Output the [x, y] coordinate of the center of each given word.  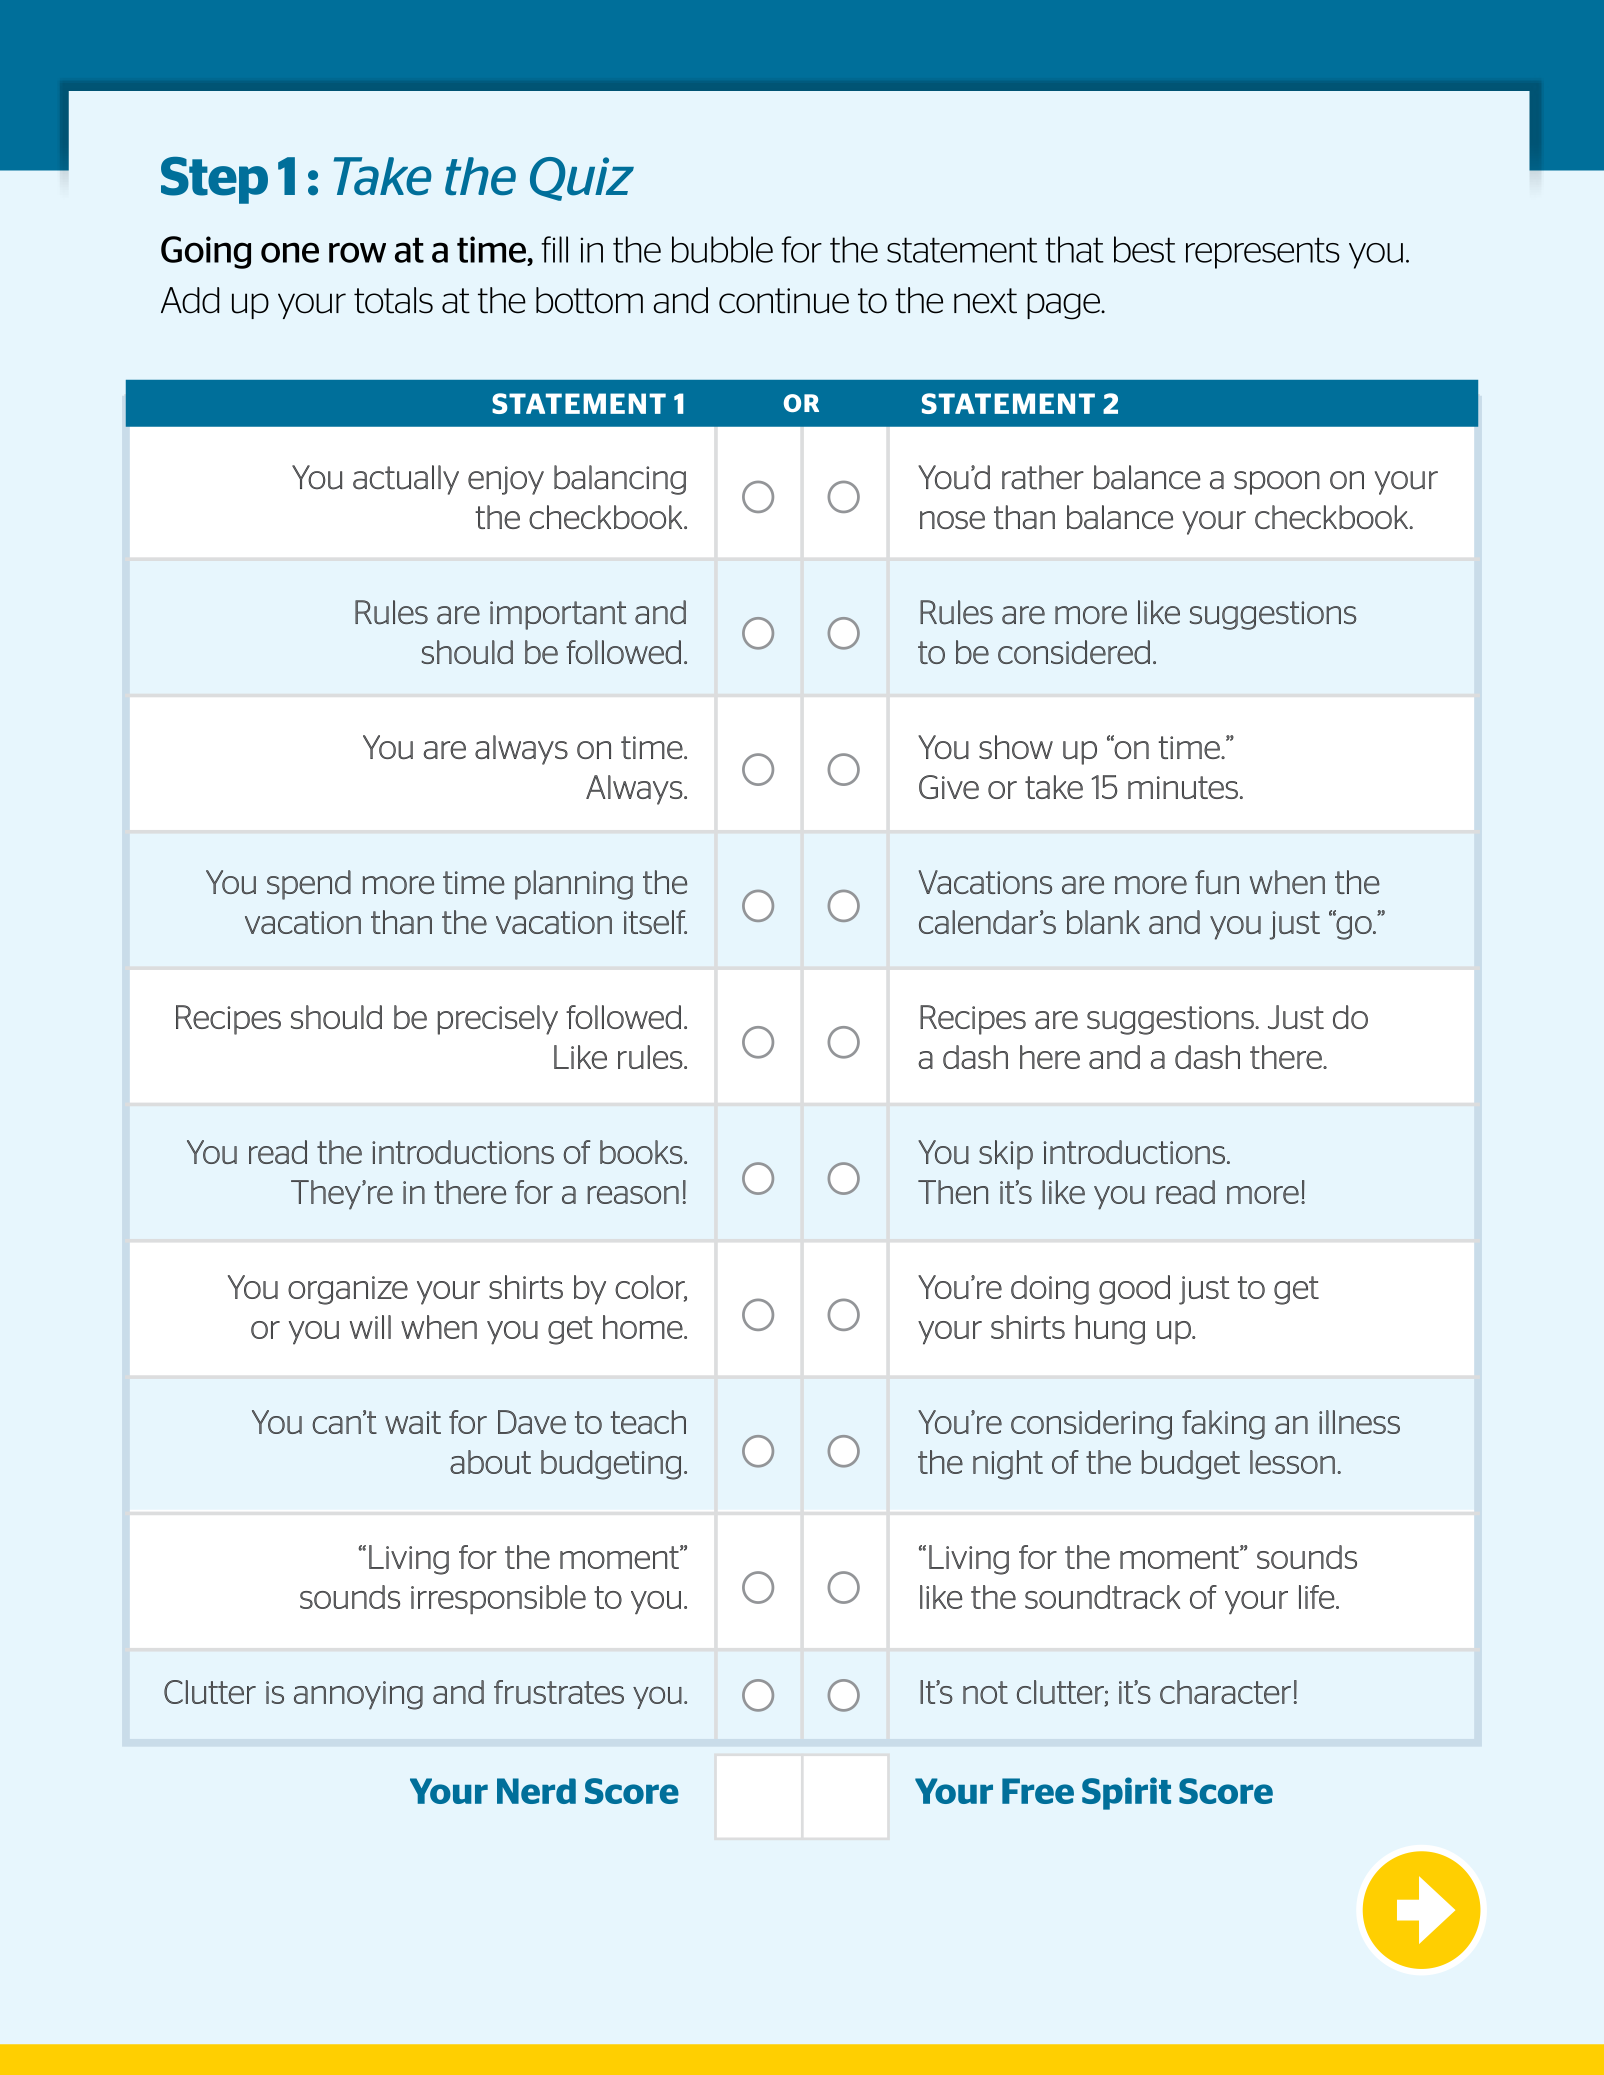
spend [309, 885]
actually [406, 480]
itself [655, 922]
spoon [1277, 483]
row [357, 252]
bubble [722, 249]
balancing [620, 480]
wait [413, 1422]
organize [348, 1290]
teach [648, 1422]
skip [1006, 1155]
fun [1217, 882]
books [642, 1152]
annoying [358, 1695]
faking [1223, 1425]
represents [1263, 253]
